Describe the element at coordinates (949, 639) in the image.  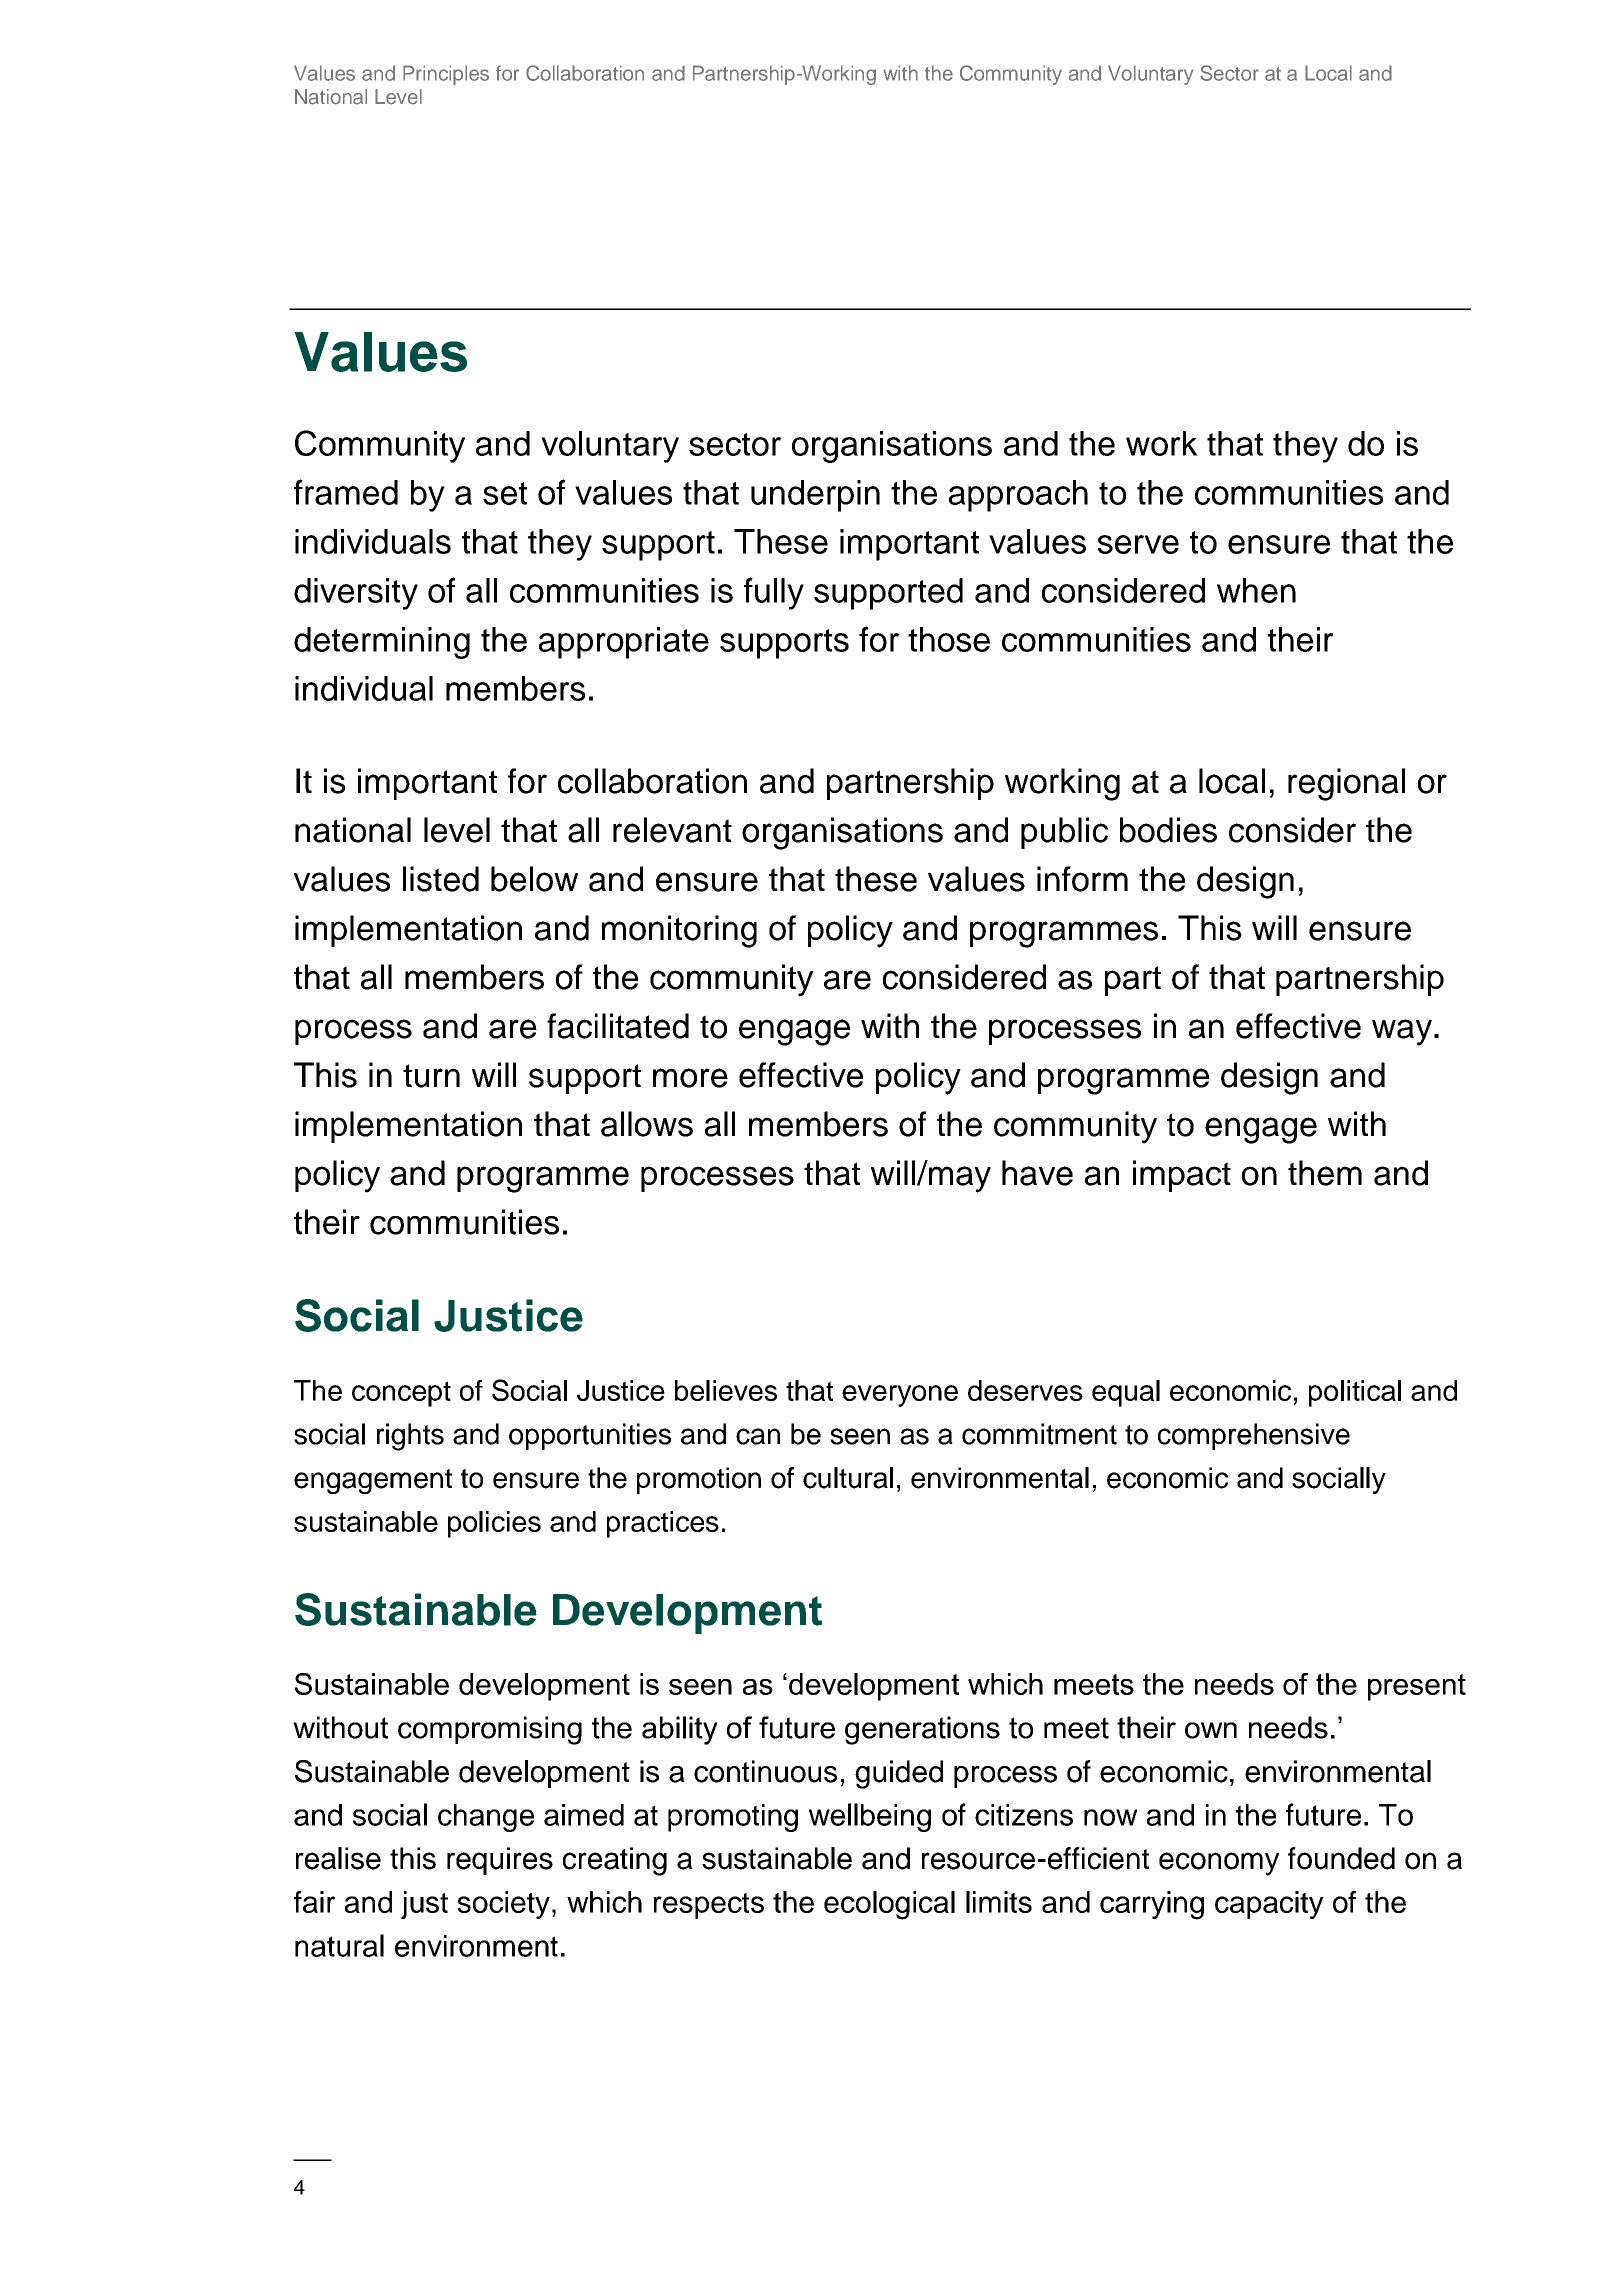
I see `those` at that location.
